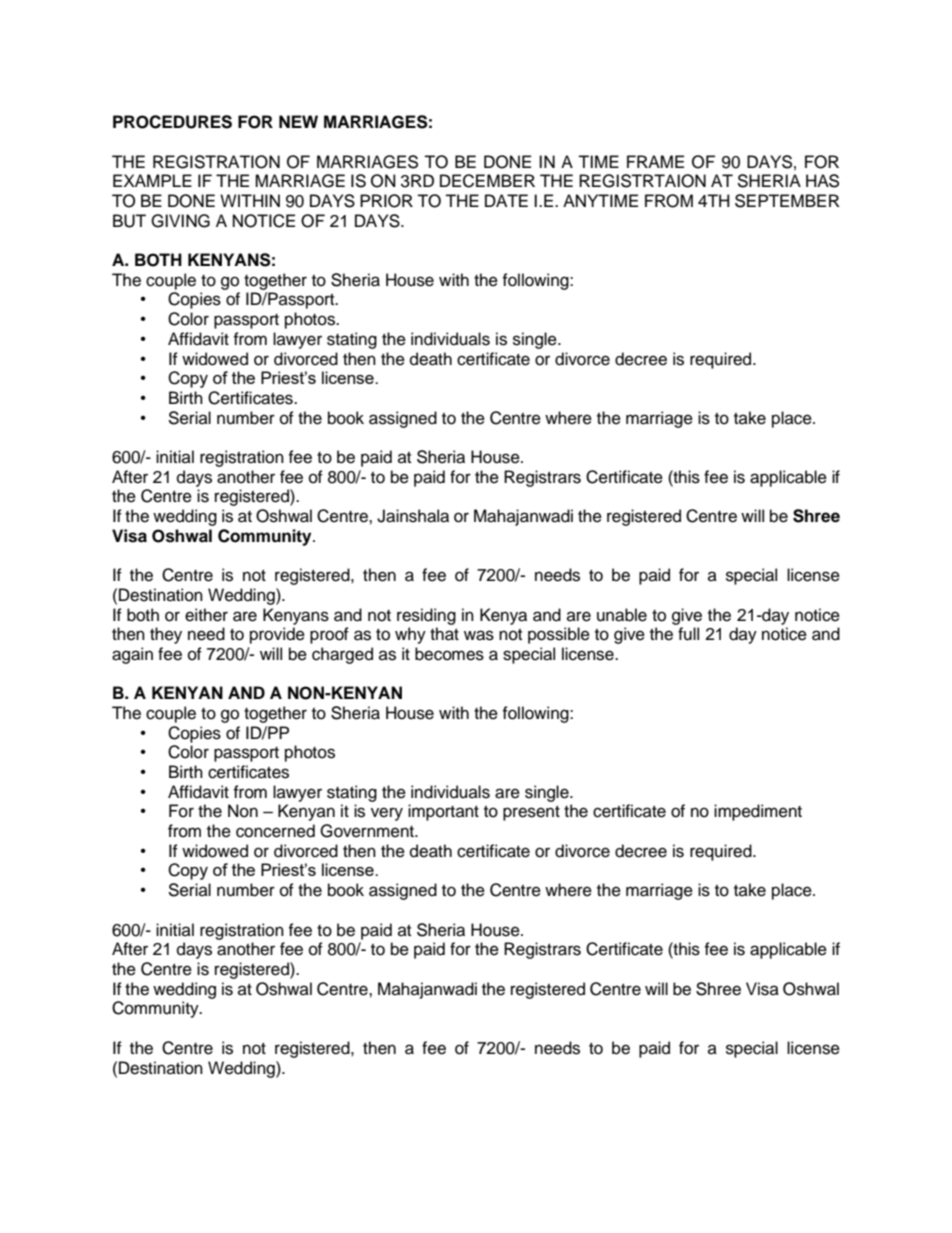 This document has height=1233, width=952. I want to click on important, so click(443, 812).
